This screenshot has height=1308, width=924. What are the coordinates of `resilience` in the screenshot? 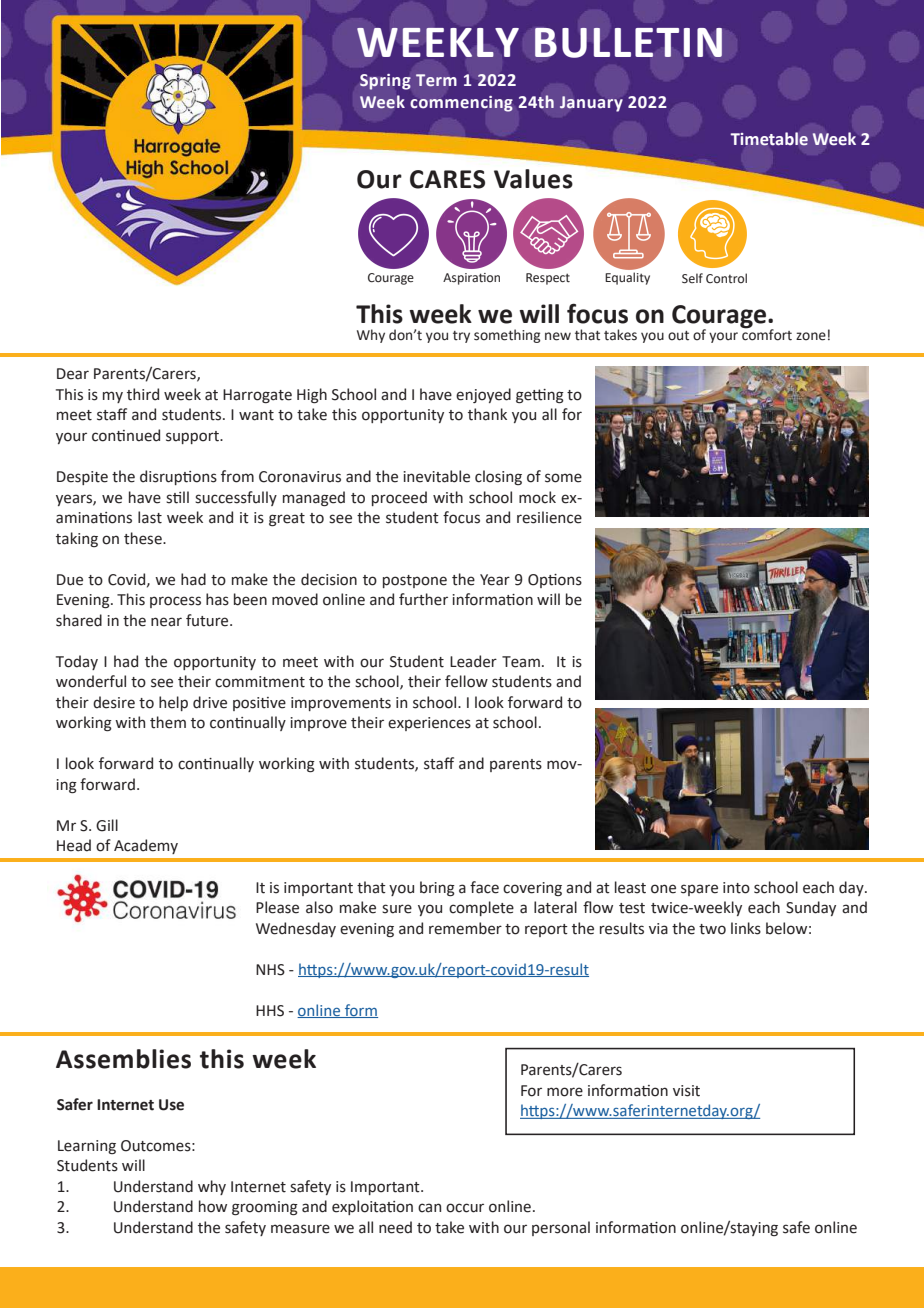 It's located at (549, 517).
